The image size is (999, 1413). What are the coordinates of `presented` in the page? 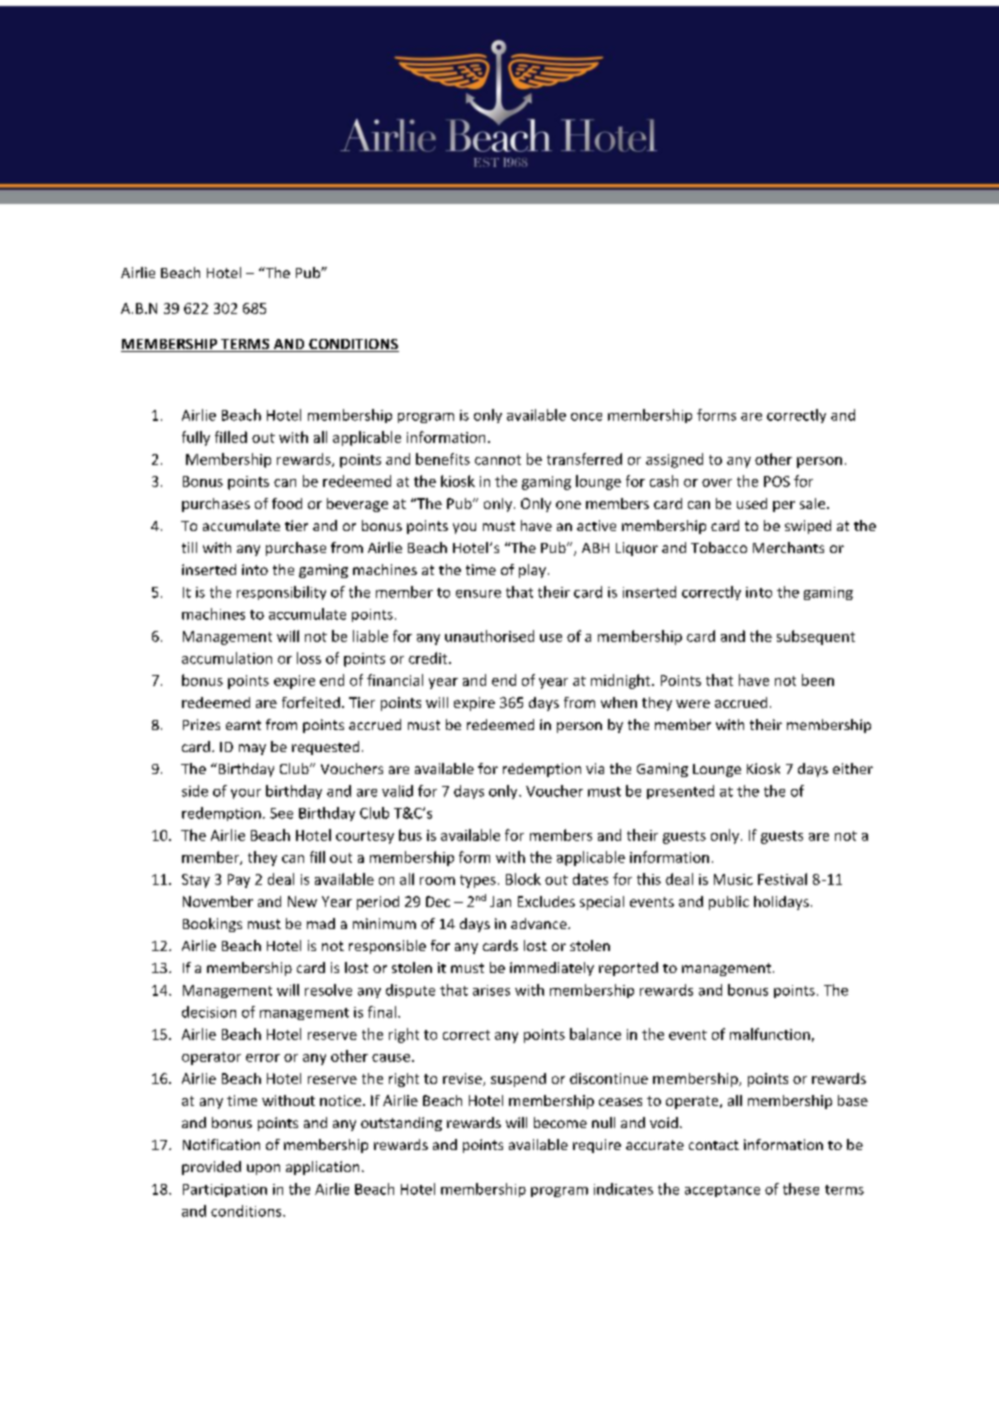 It's located at (680, 792).
